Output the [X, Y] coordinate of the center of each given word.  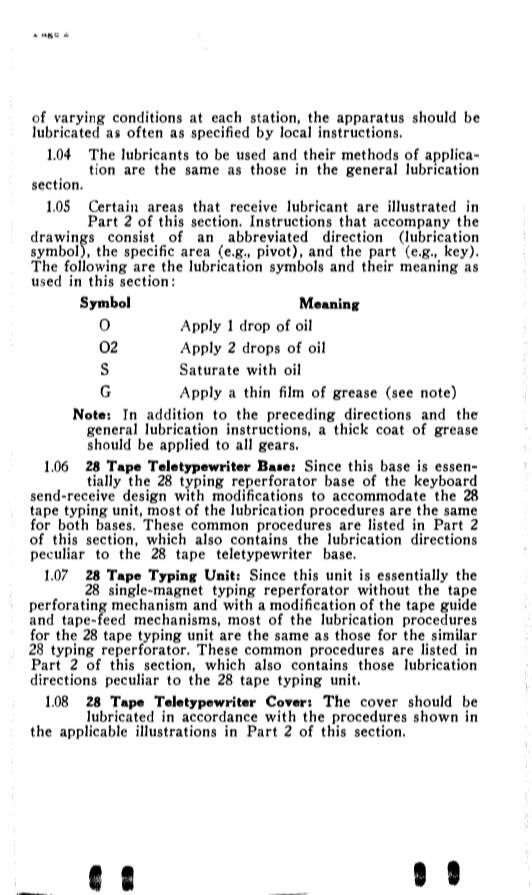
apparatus [370, 120]
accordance [219, 715]
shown [435, 716]
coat [390, 430]
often [145, 132]
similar [454, 634]
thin [257, 392]
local [295, 132]
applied [184, 445]
